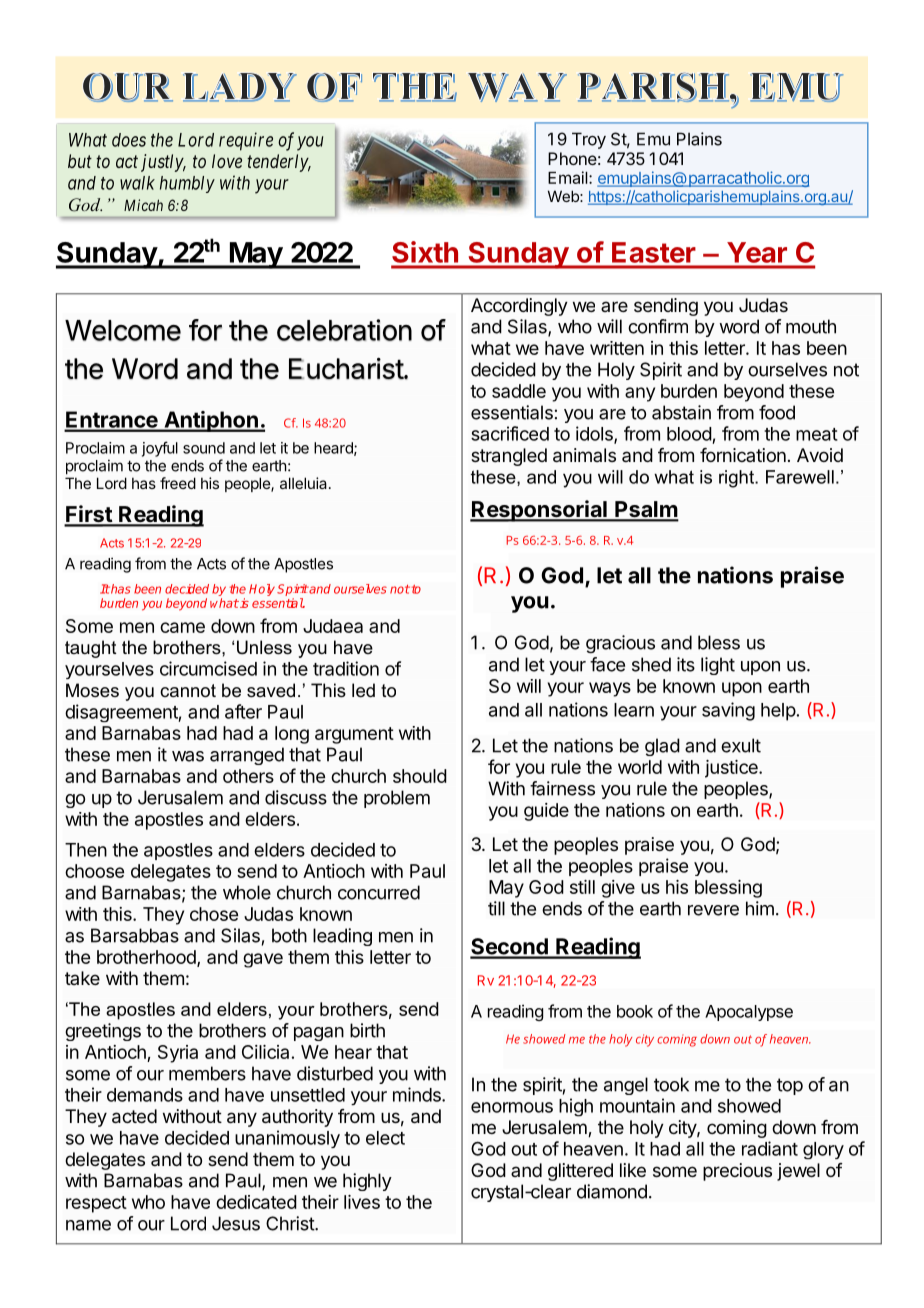  What do you see at coordinates (718, 666) in the screenshot?
I see `light` at bounding box center [718, 666].
